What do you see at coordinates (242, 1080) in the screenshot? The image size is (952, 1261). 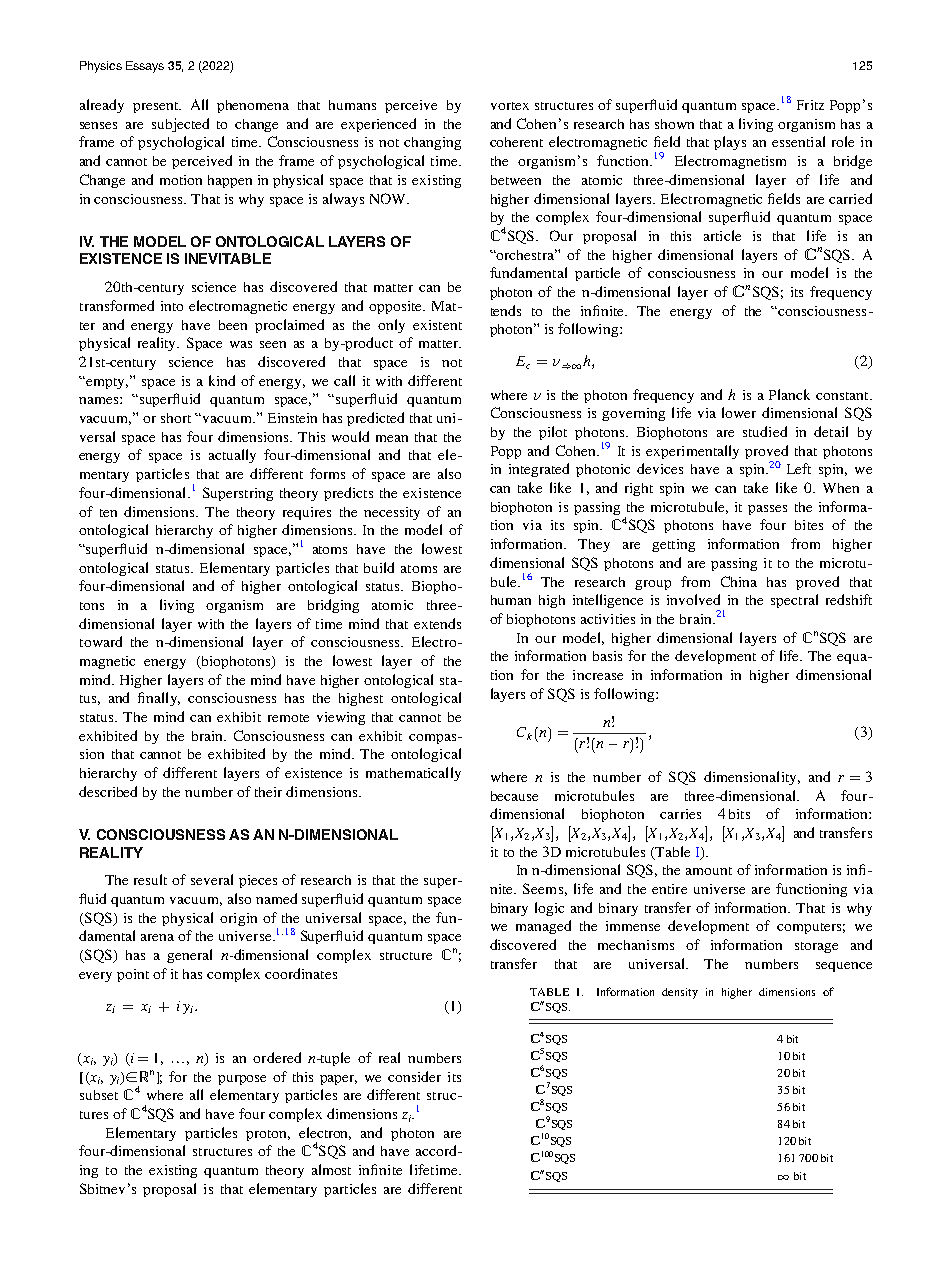 I see `purpose` at bounding box center [242, 1080].
